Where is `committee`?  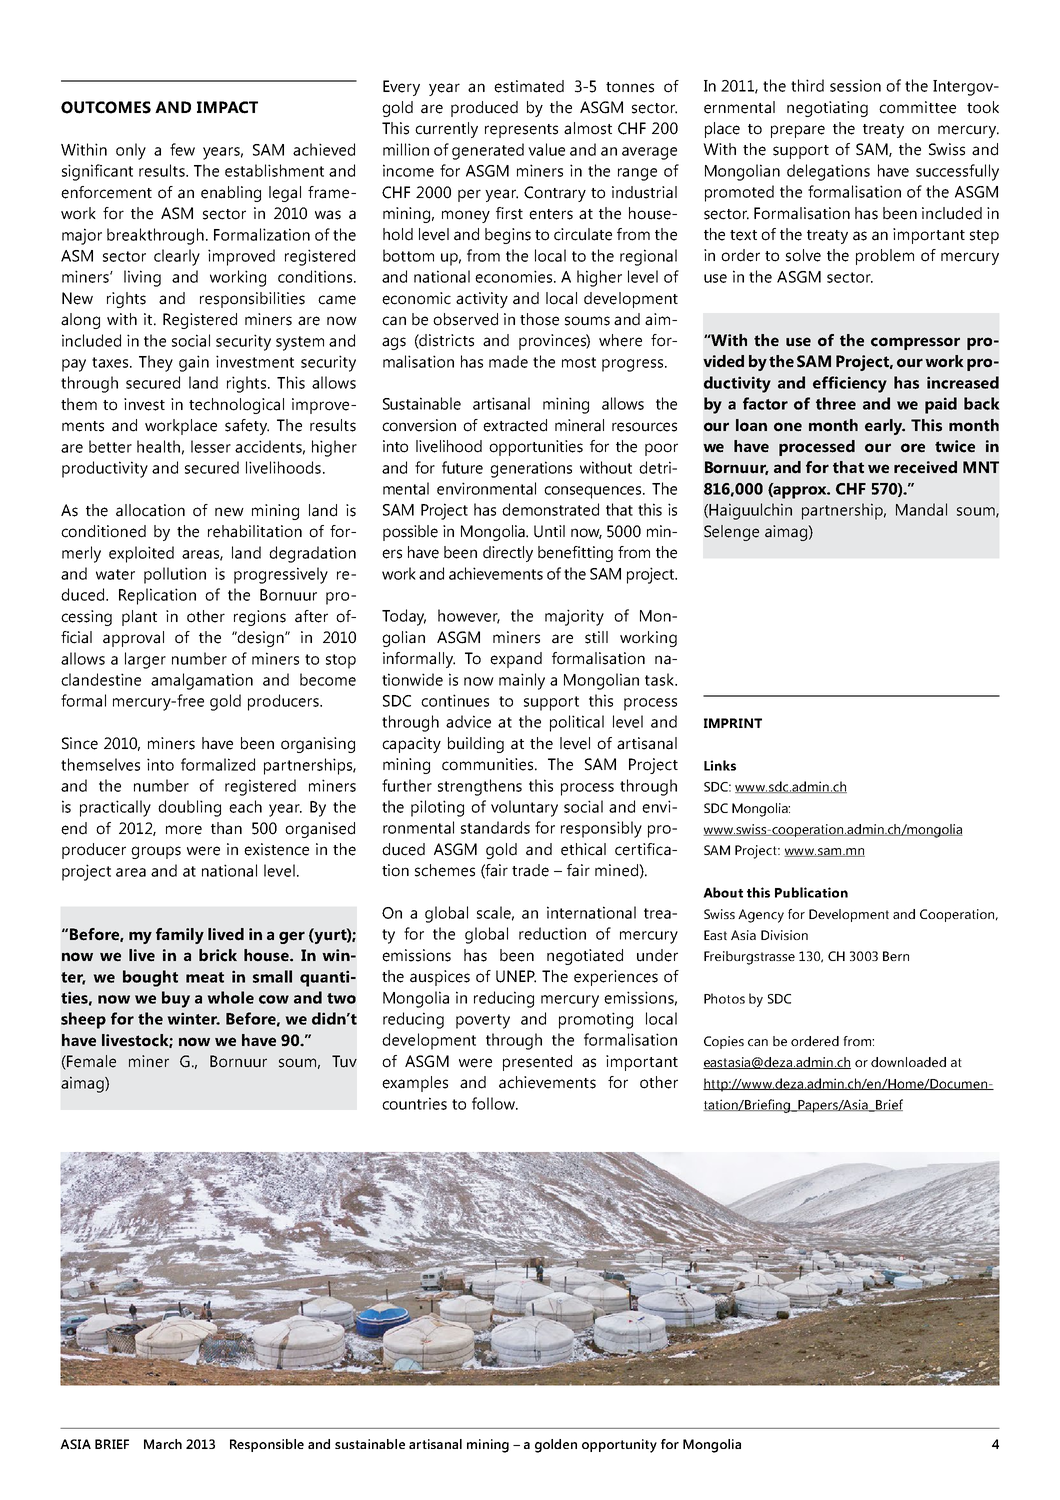 committee is located at coordinates (917, 107).
